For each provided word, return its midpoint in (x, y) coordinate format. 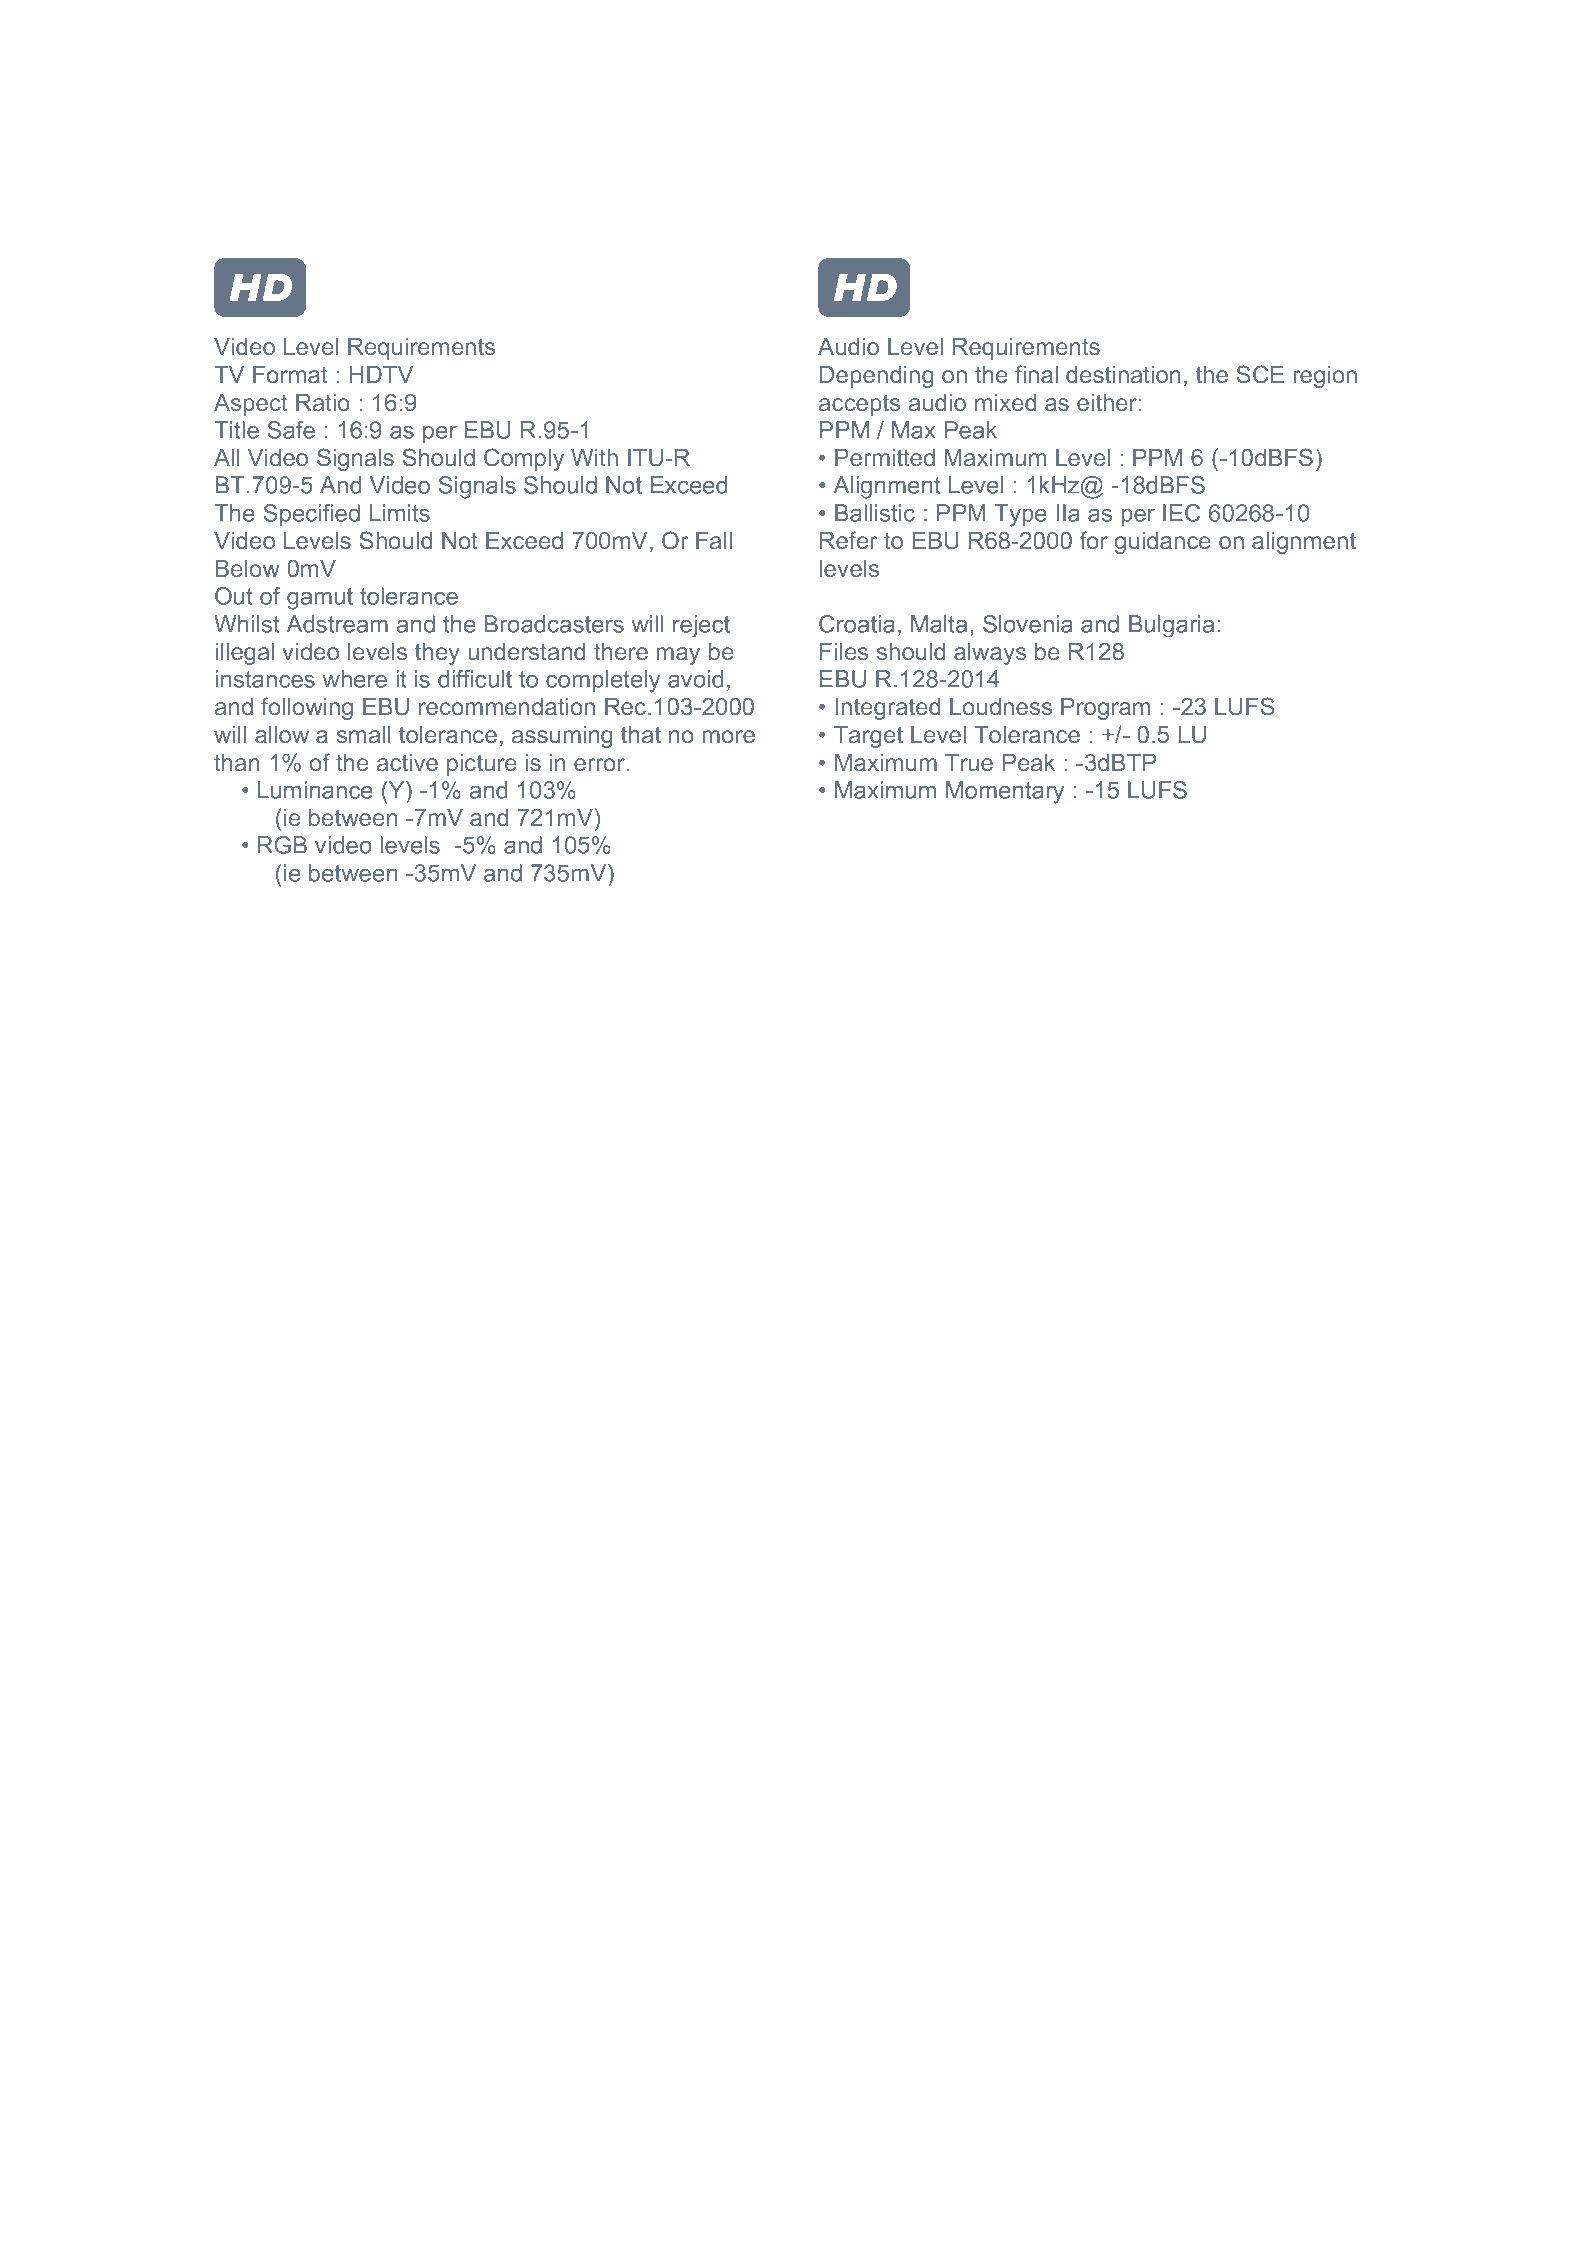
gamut (320, 599)
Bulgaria (1171, 626)
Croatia (857, 624)
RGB (282, 845)
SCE (1260, 374)
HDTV (381, 374)
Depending (876, 377)
